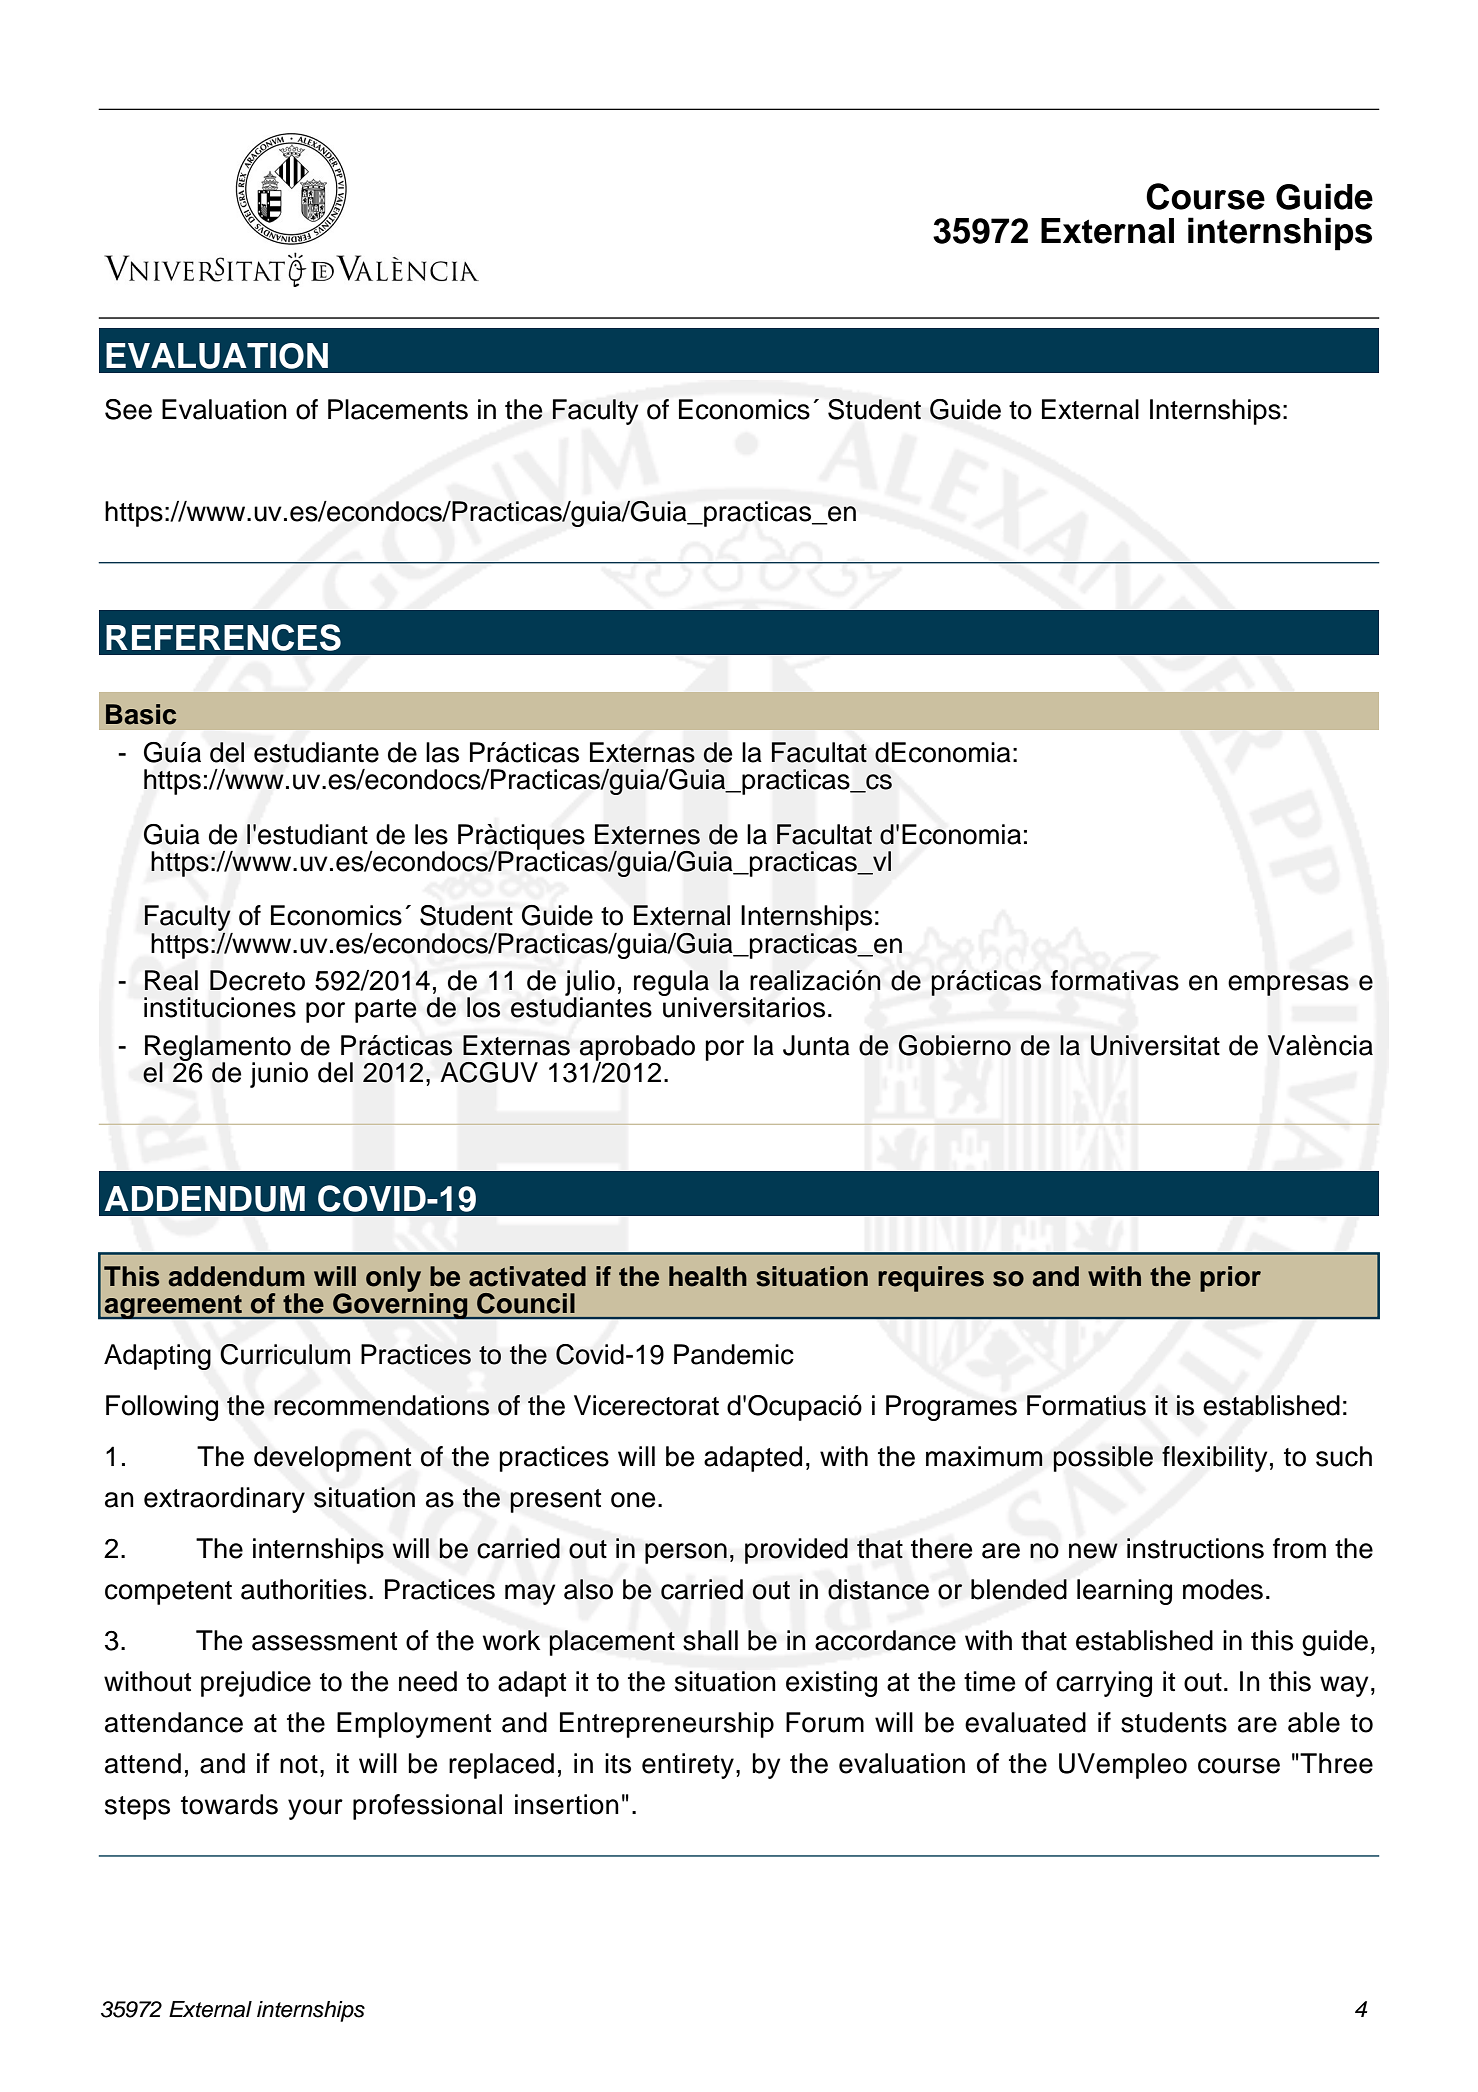 The height and width of the image is (2092, 1478). What do you see at coordinates (279, 1075) in the image?
I see `junio` at bounding box center [279, 1075].
